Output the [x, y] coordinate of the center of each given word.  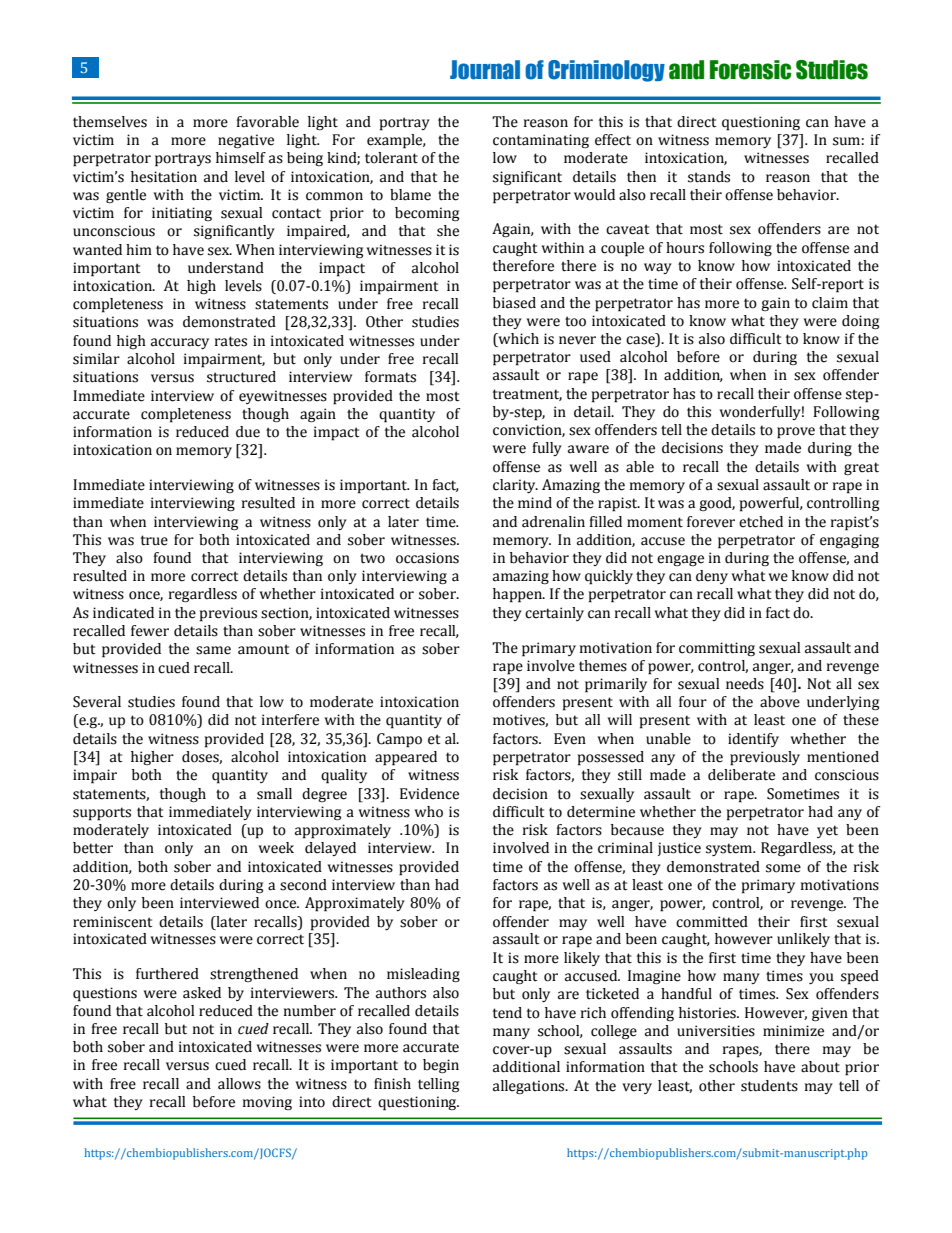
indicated [123, 613]
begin [441, 1066]
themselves [110, 122]
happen [518, 595]
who [429, 812]
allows [239, 1084]
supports [102, 814]
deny [712, 577]
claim [830, 303]
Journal [485, 70]
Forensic [750, 70]
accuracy [180, 343]
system [730, 849]
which [517, 339]
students [769, 1086]
